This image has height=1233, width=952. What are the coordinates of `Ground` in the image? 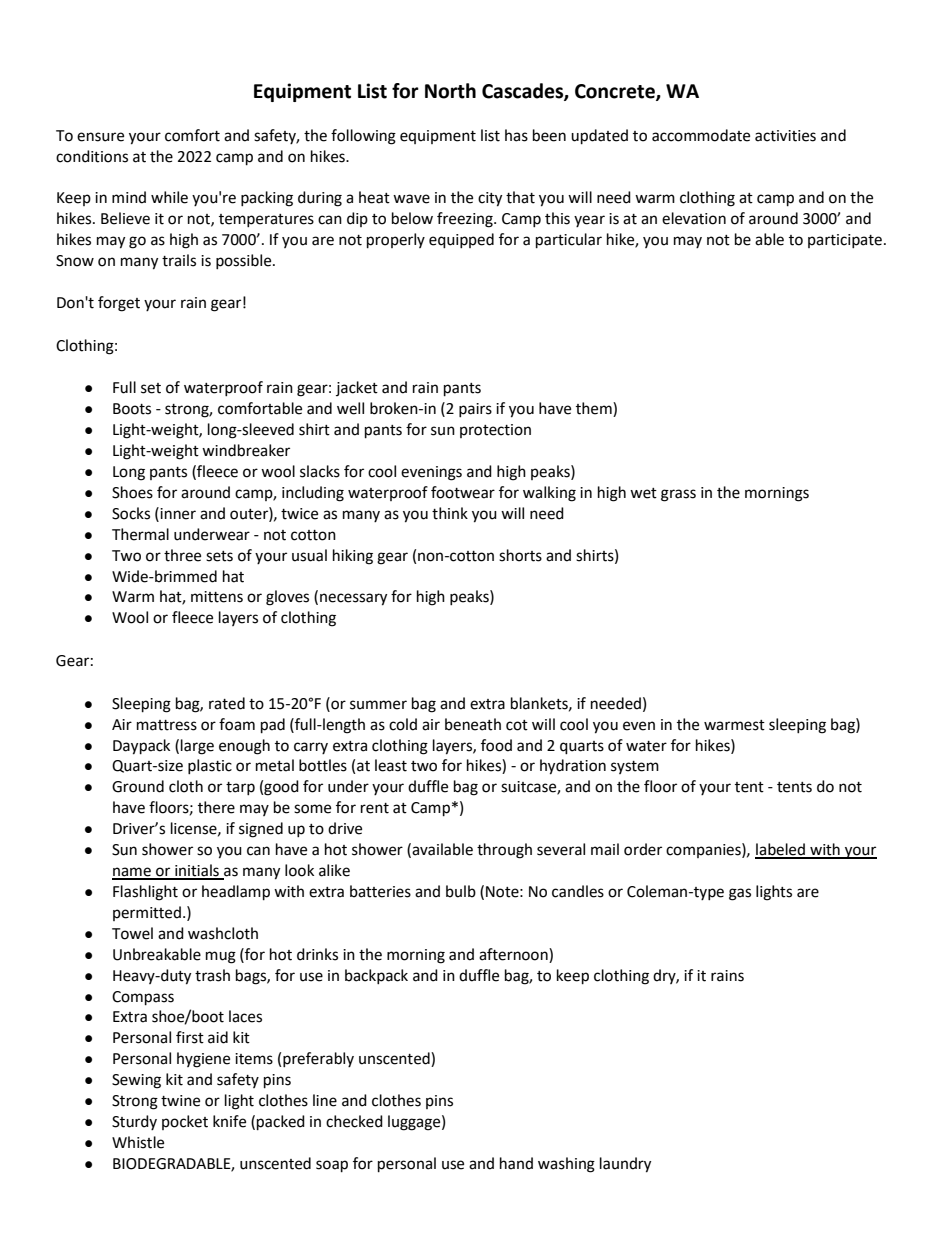 It's located at (138, 786).
